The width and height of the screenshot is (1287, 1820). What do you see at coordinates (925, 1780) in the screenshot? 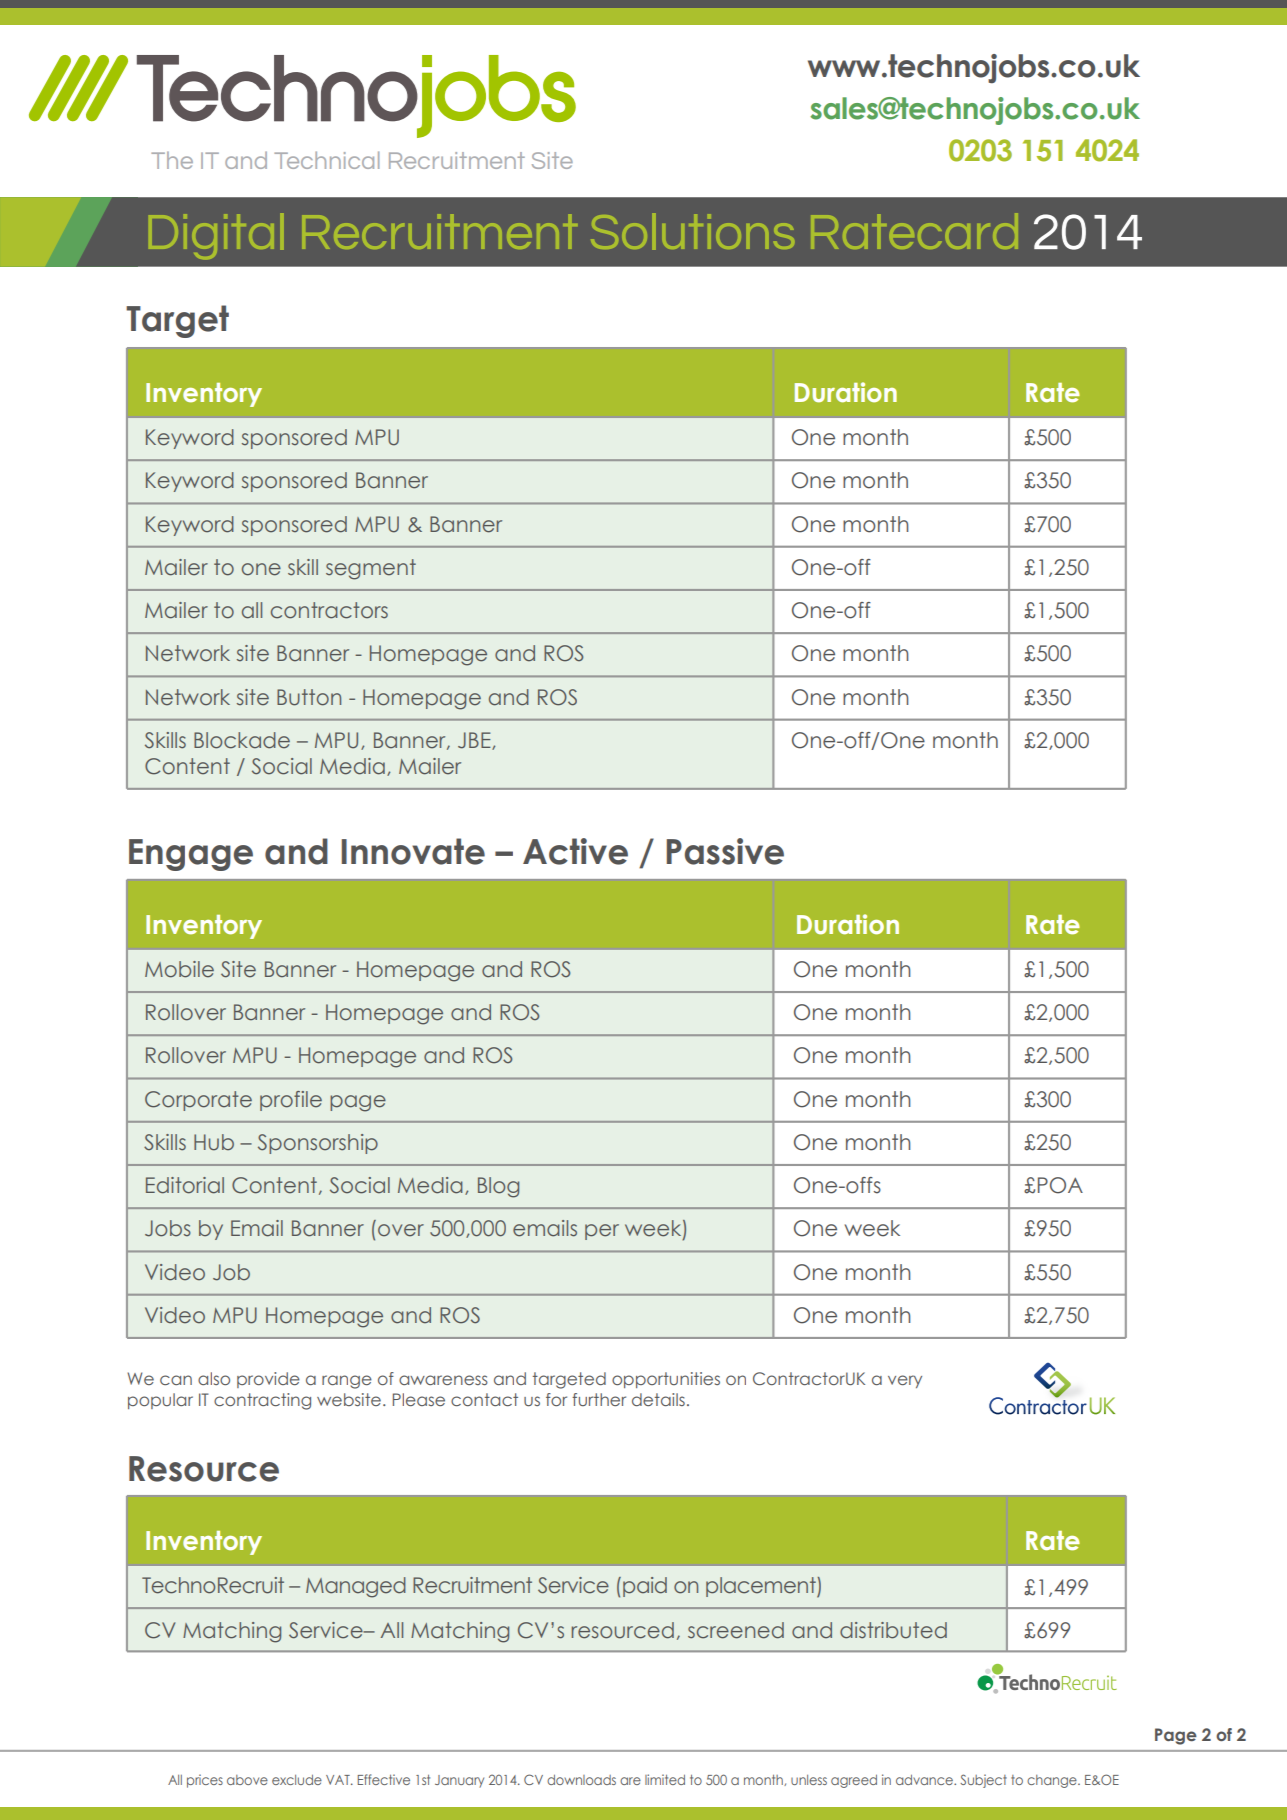
I see `advance` at bounding box center [925, 1780].
